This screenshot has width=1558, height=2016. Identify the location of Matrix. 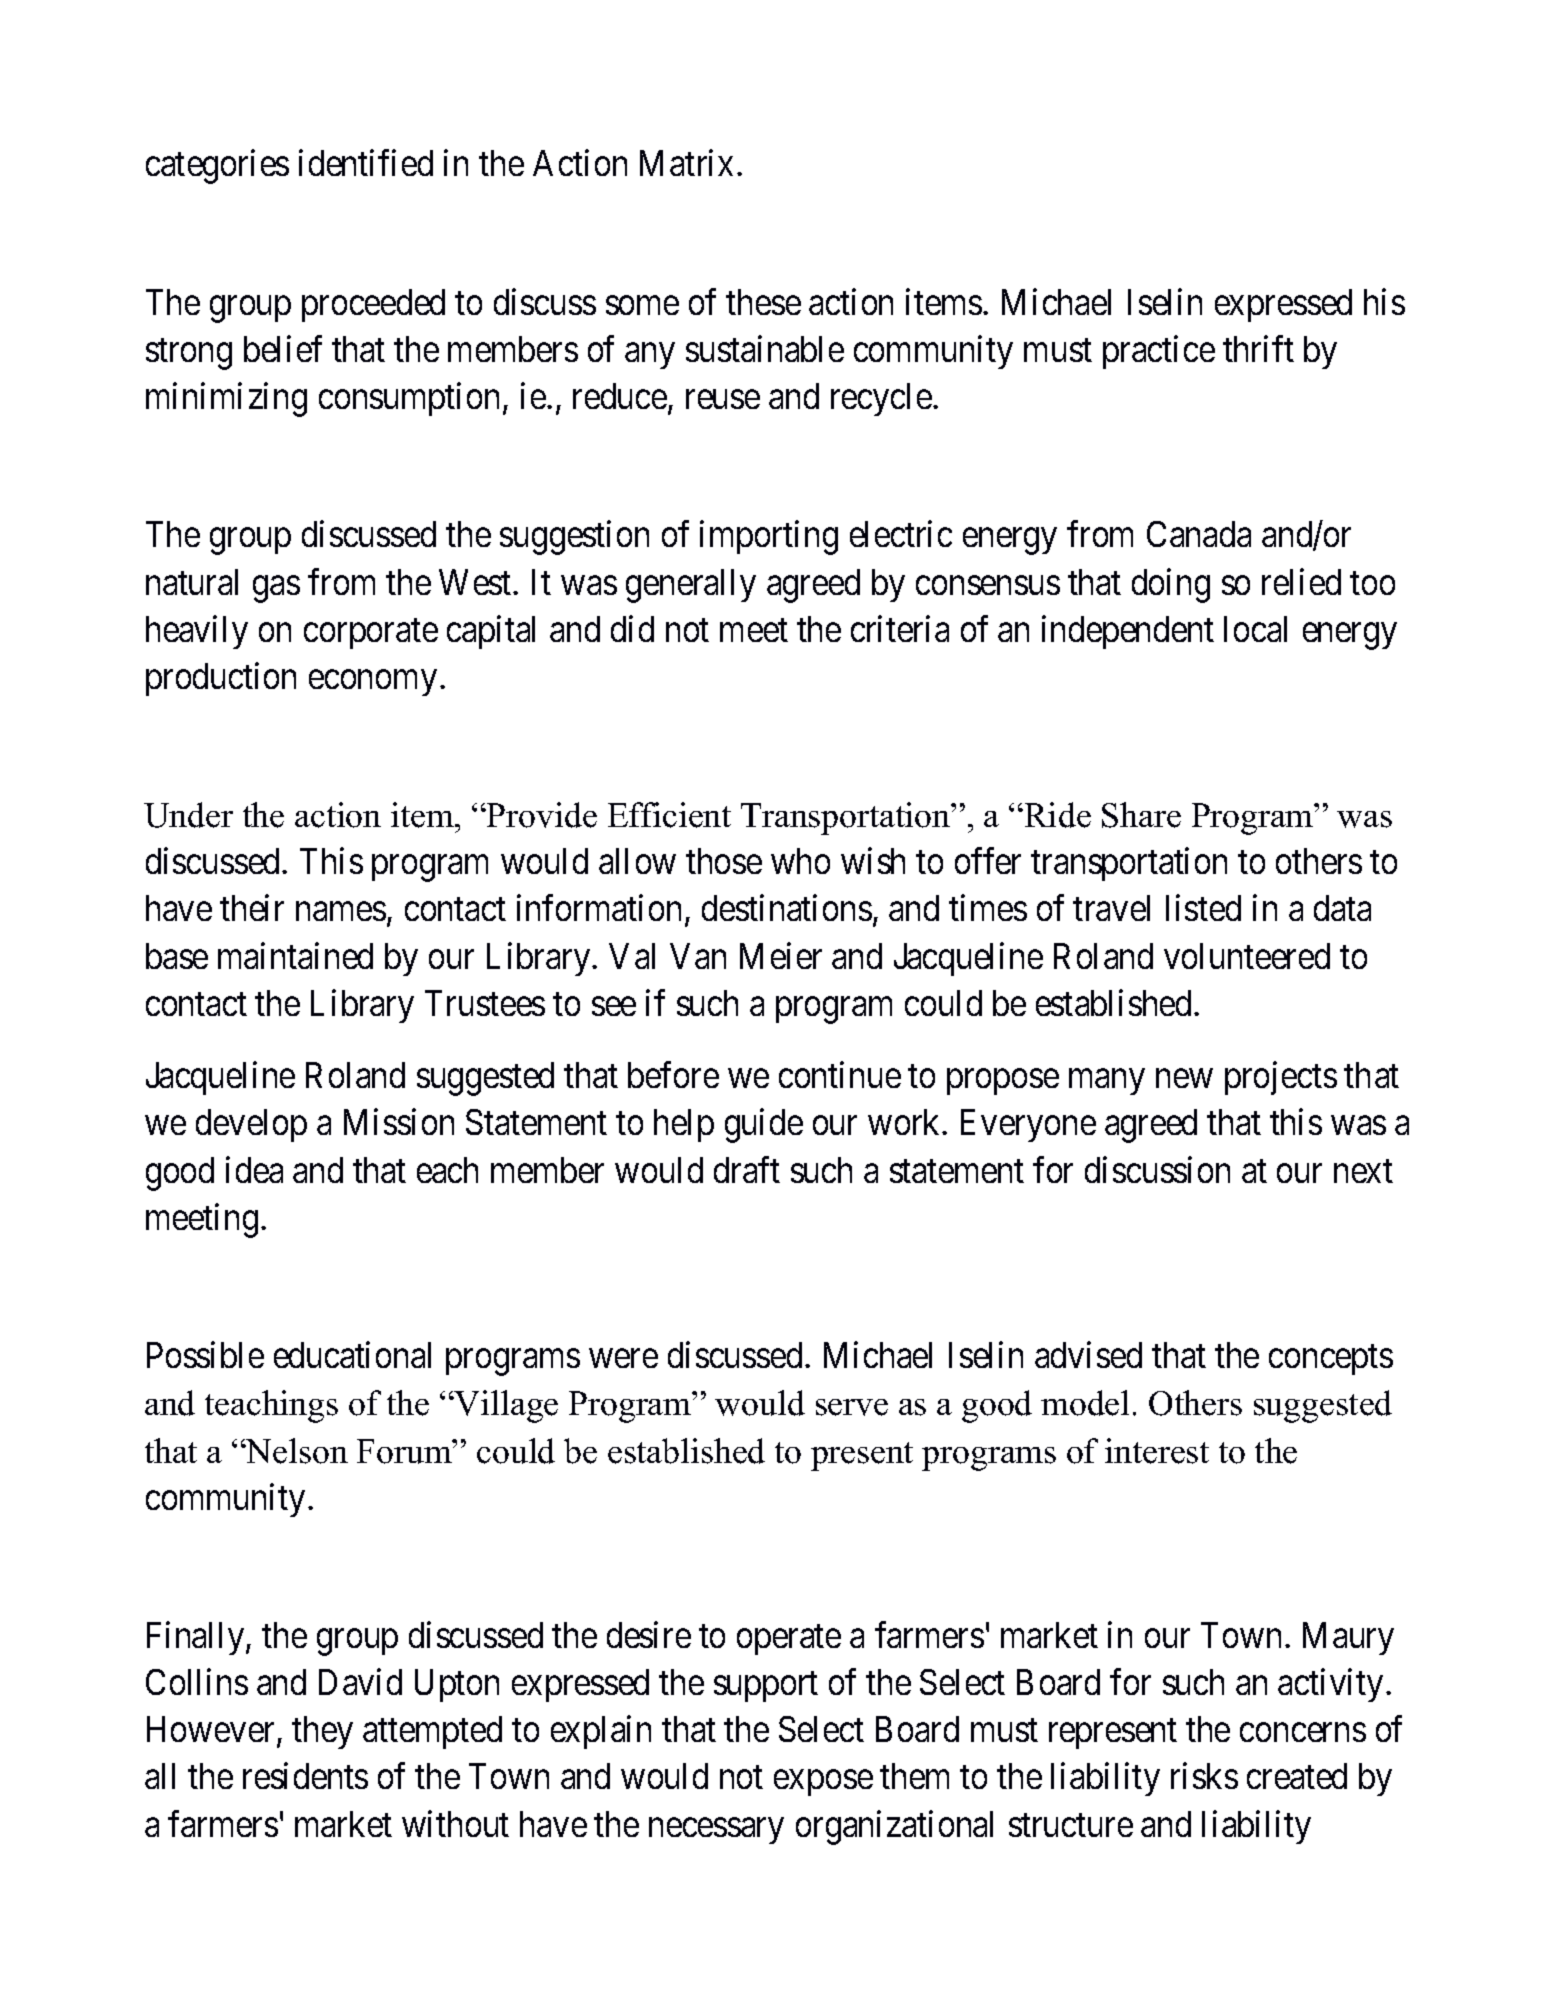
(686, 163).
